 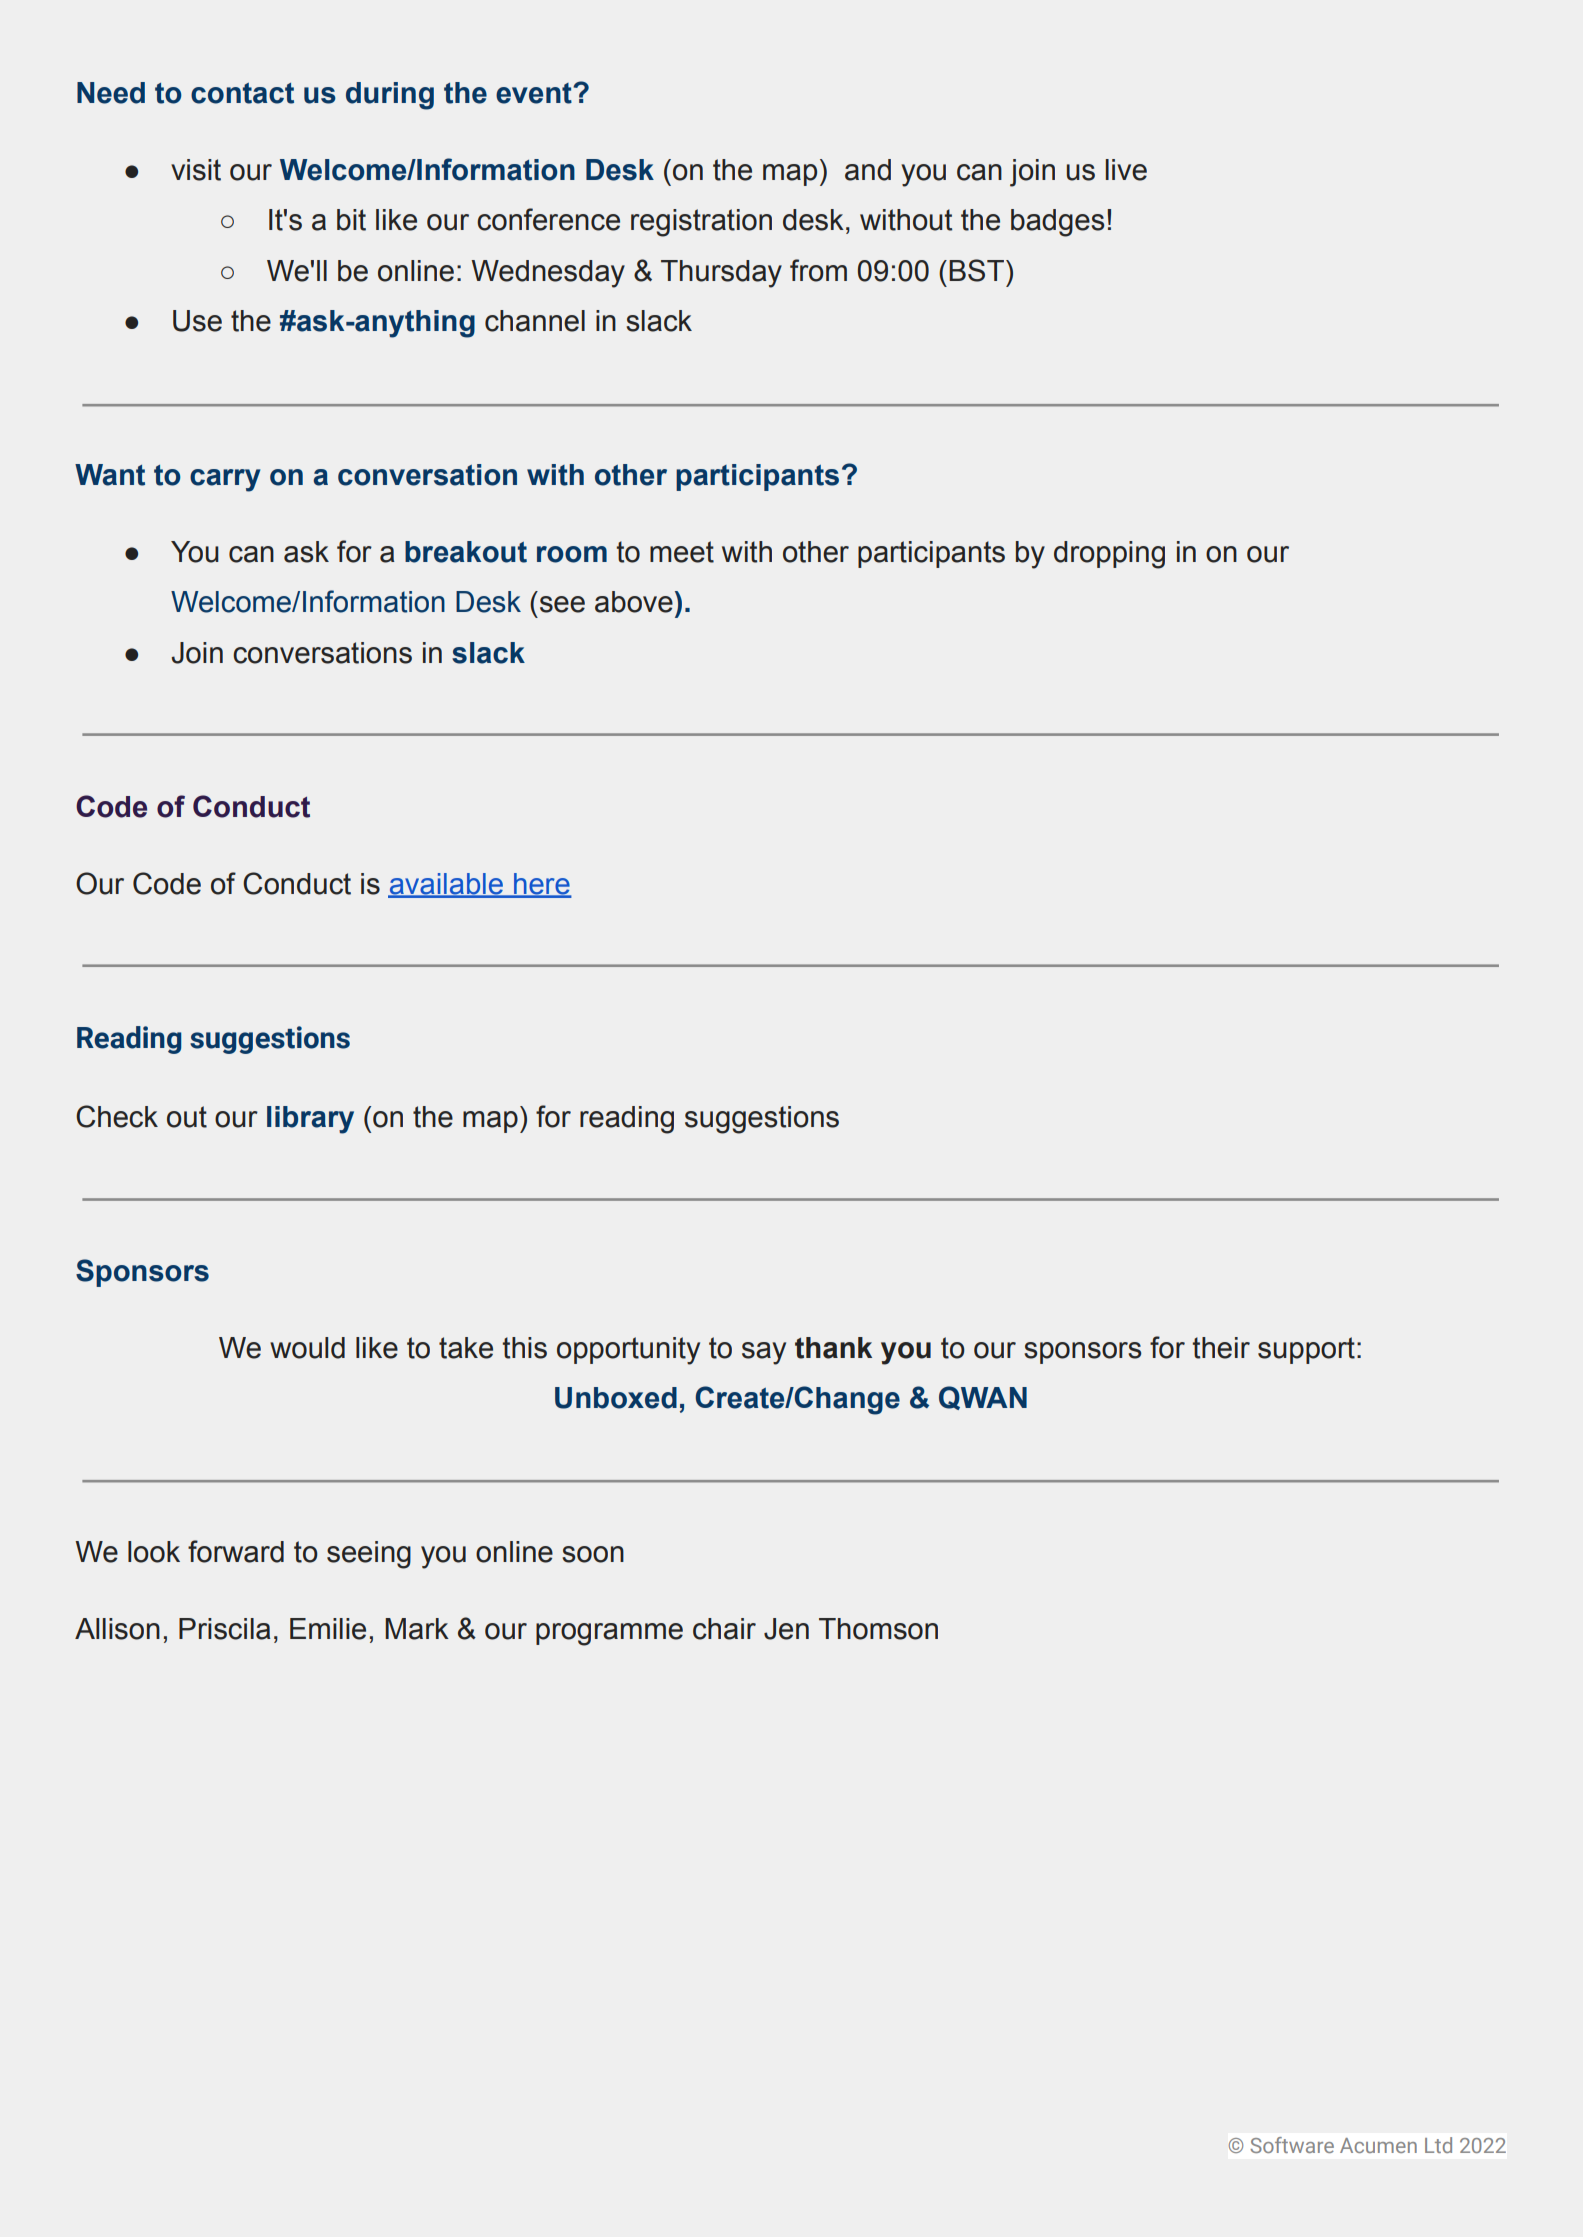 What do you see at coordinates (1306, 1350) in the page?
I see `support` at bounding box center [1306, 1350].
